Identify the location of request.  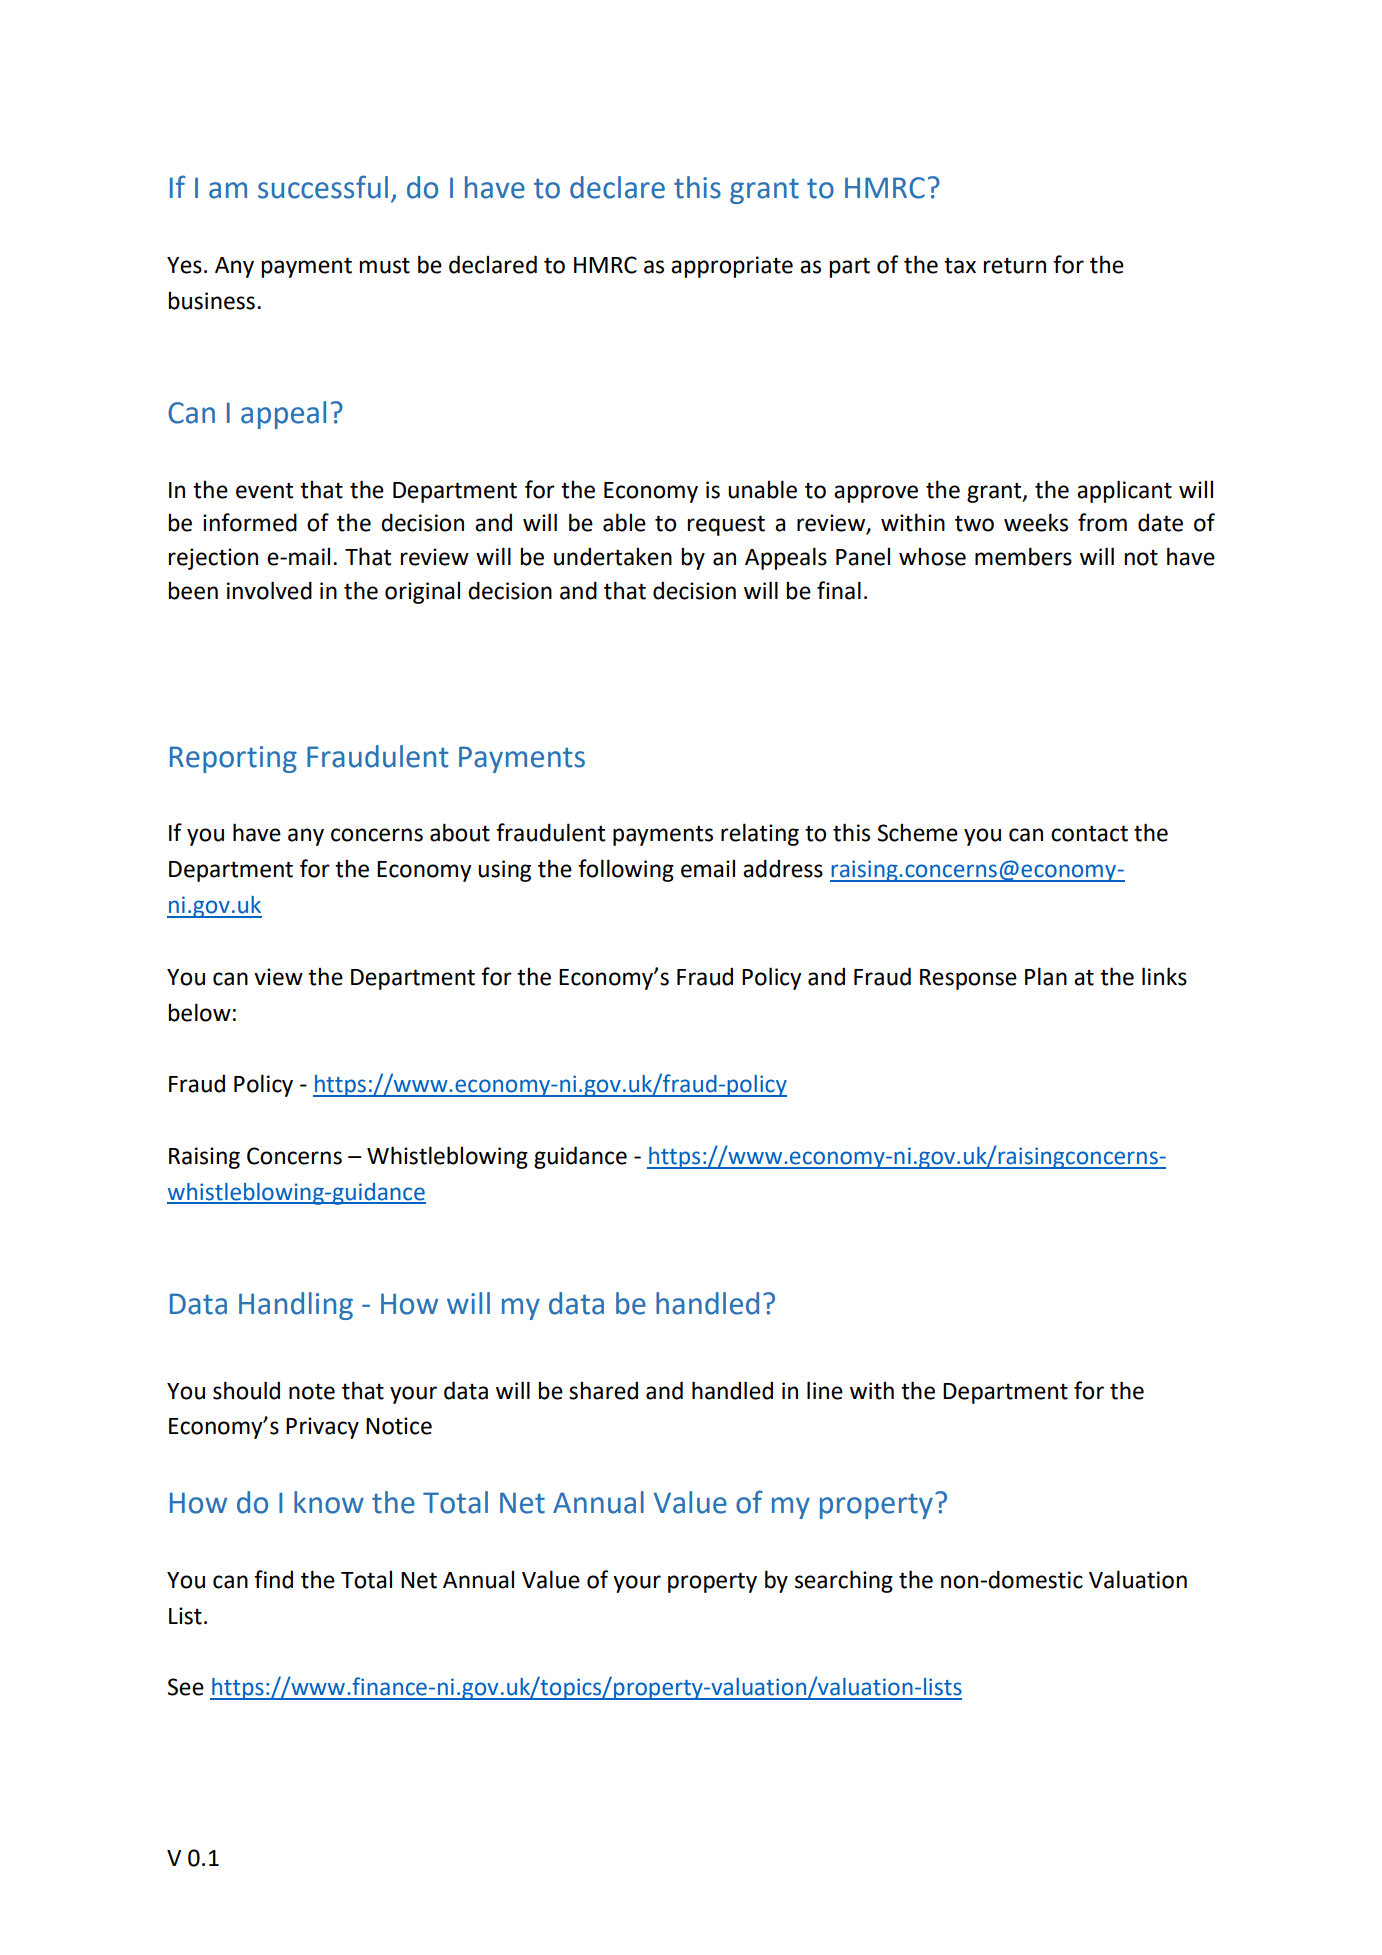
(726, 525).
